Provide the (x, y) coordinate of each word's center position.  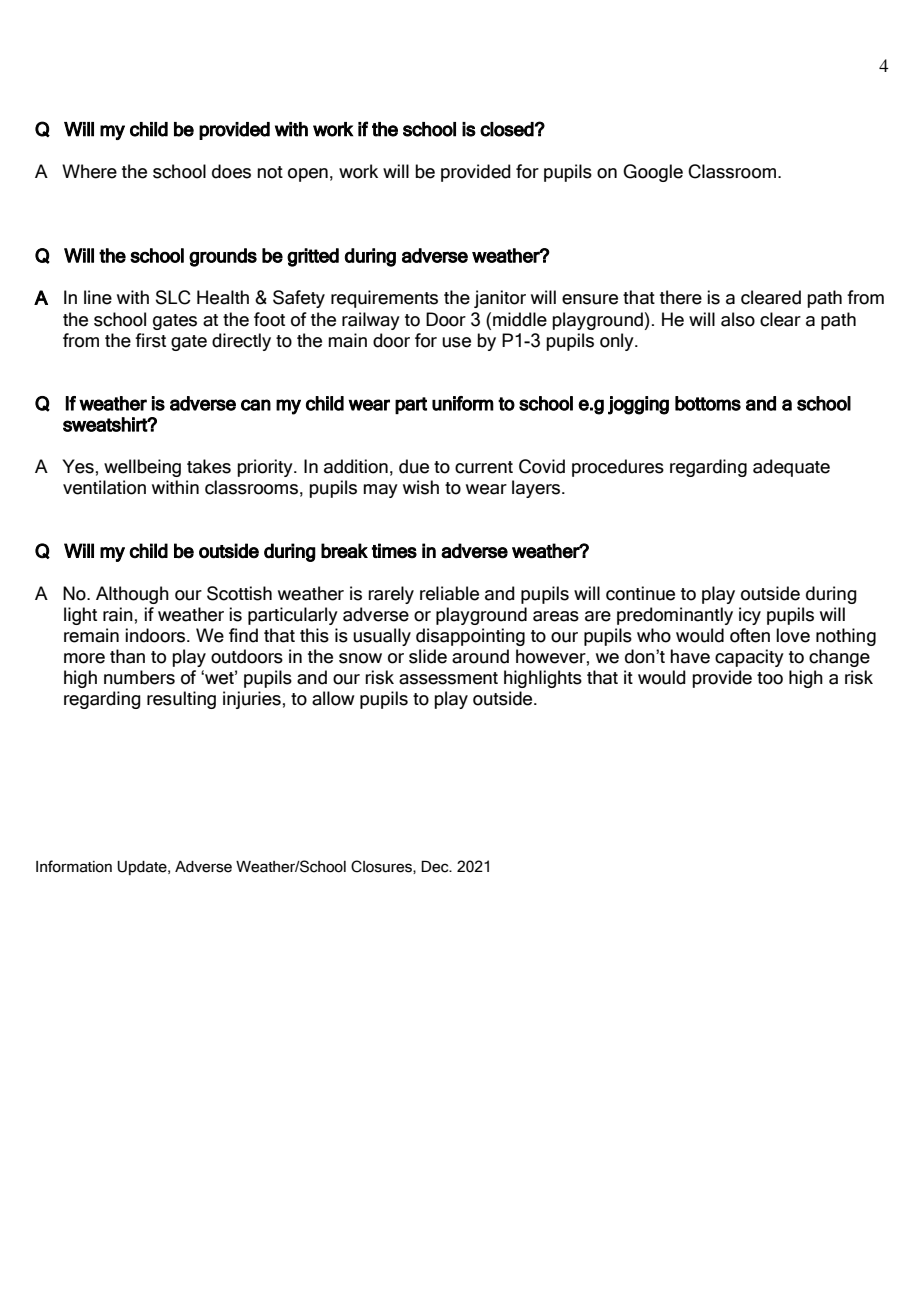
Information (74, 866)
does (231, 171)
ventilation (104, 487)
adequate (791, 468)
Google (653, 173)
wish (421, 487)
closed (507, 129)
